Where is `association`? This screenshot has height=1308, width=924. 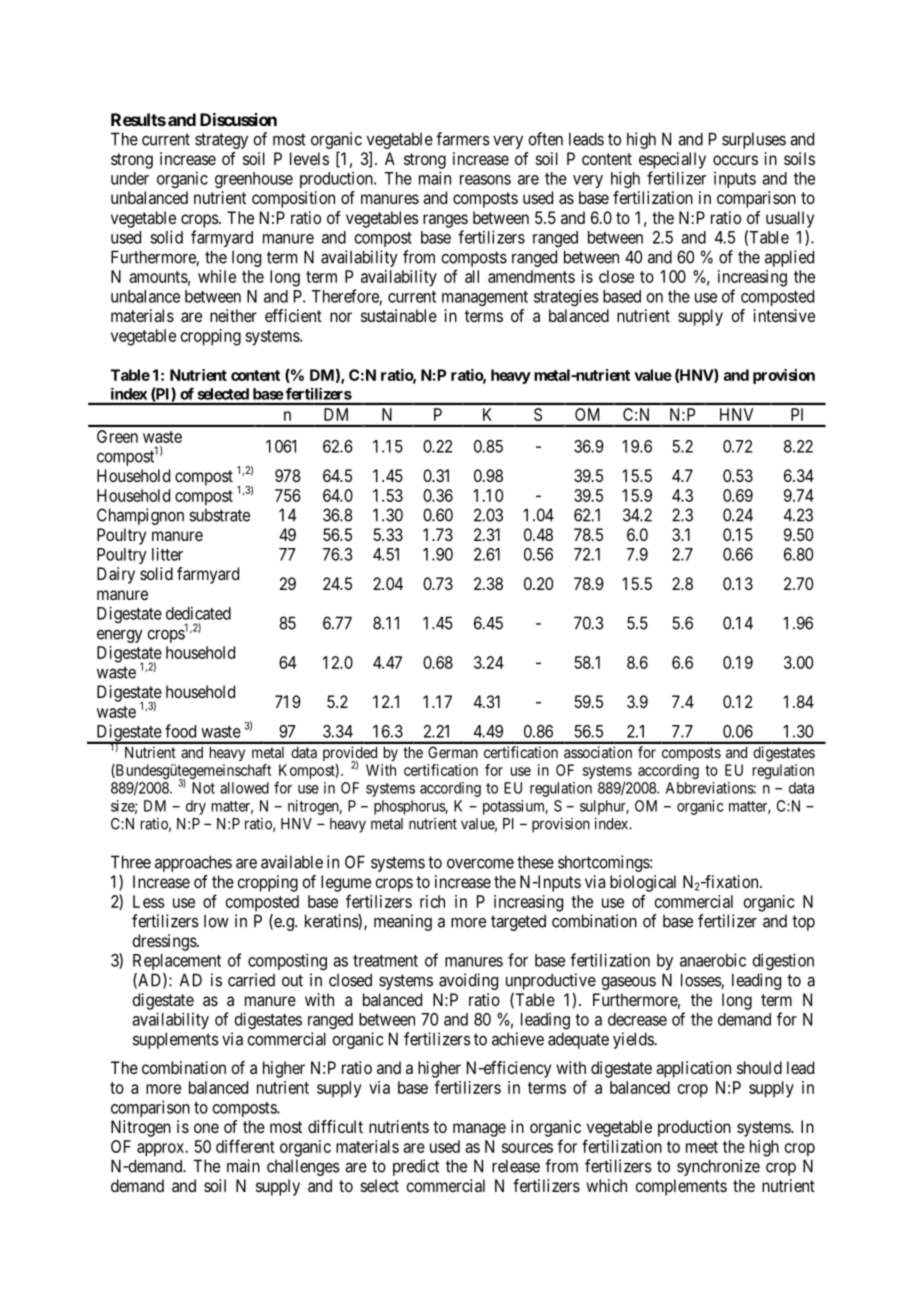
association is located at coordinates (598, 752).
